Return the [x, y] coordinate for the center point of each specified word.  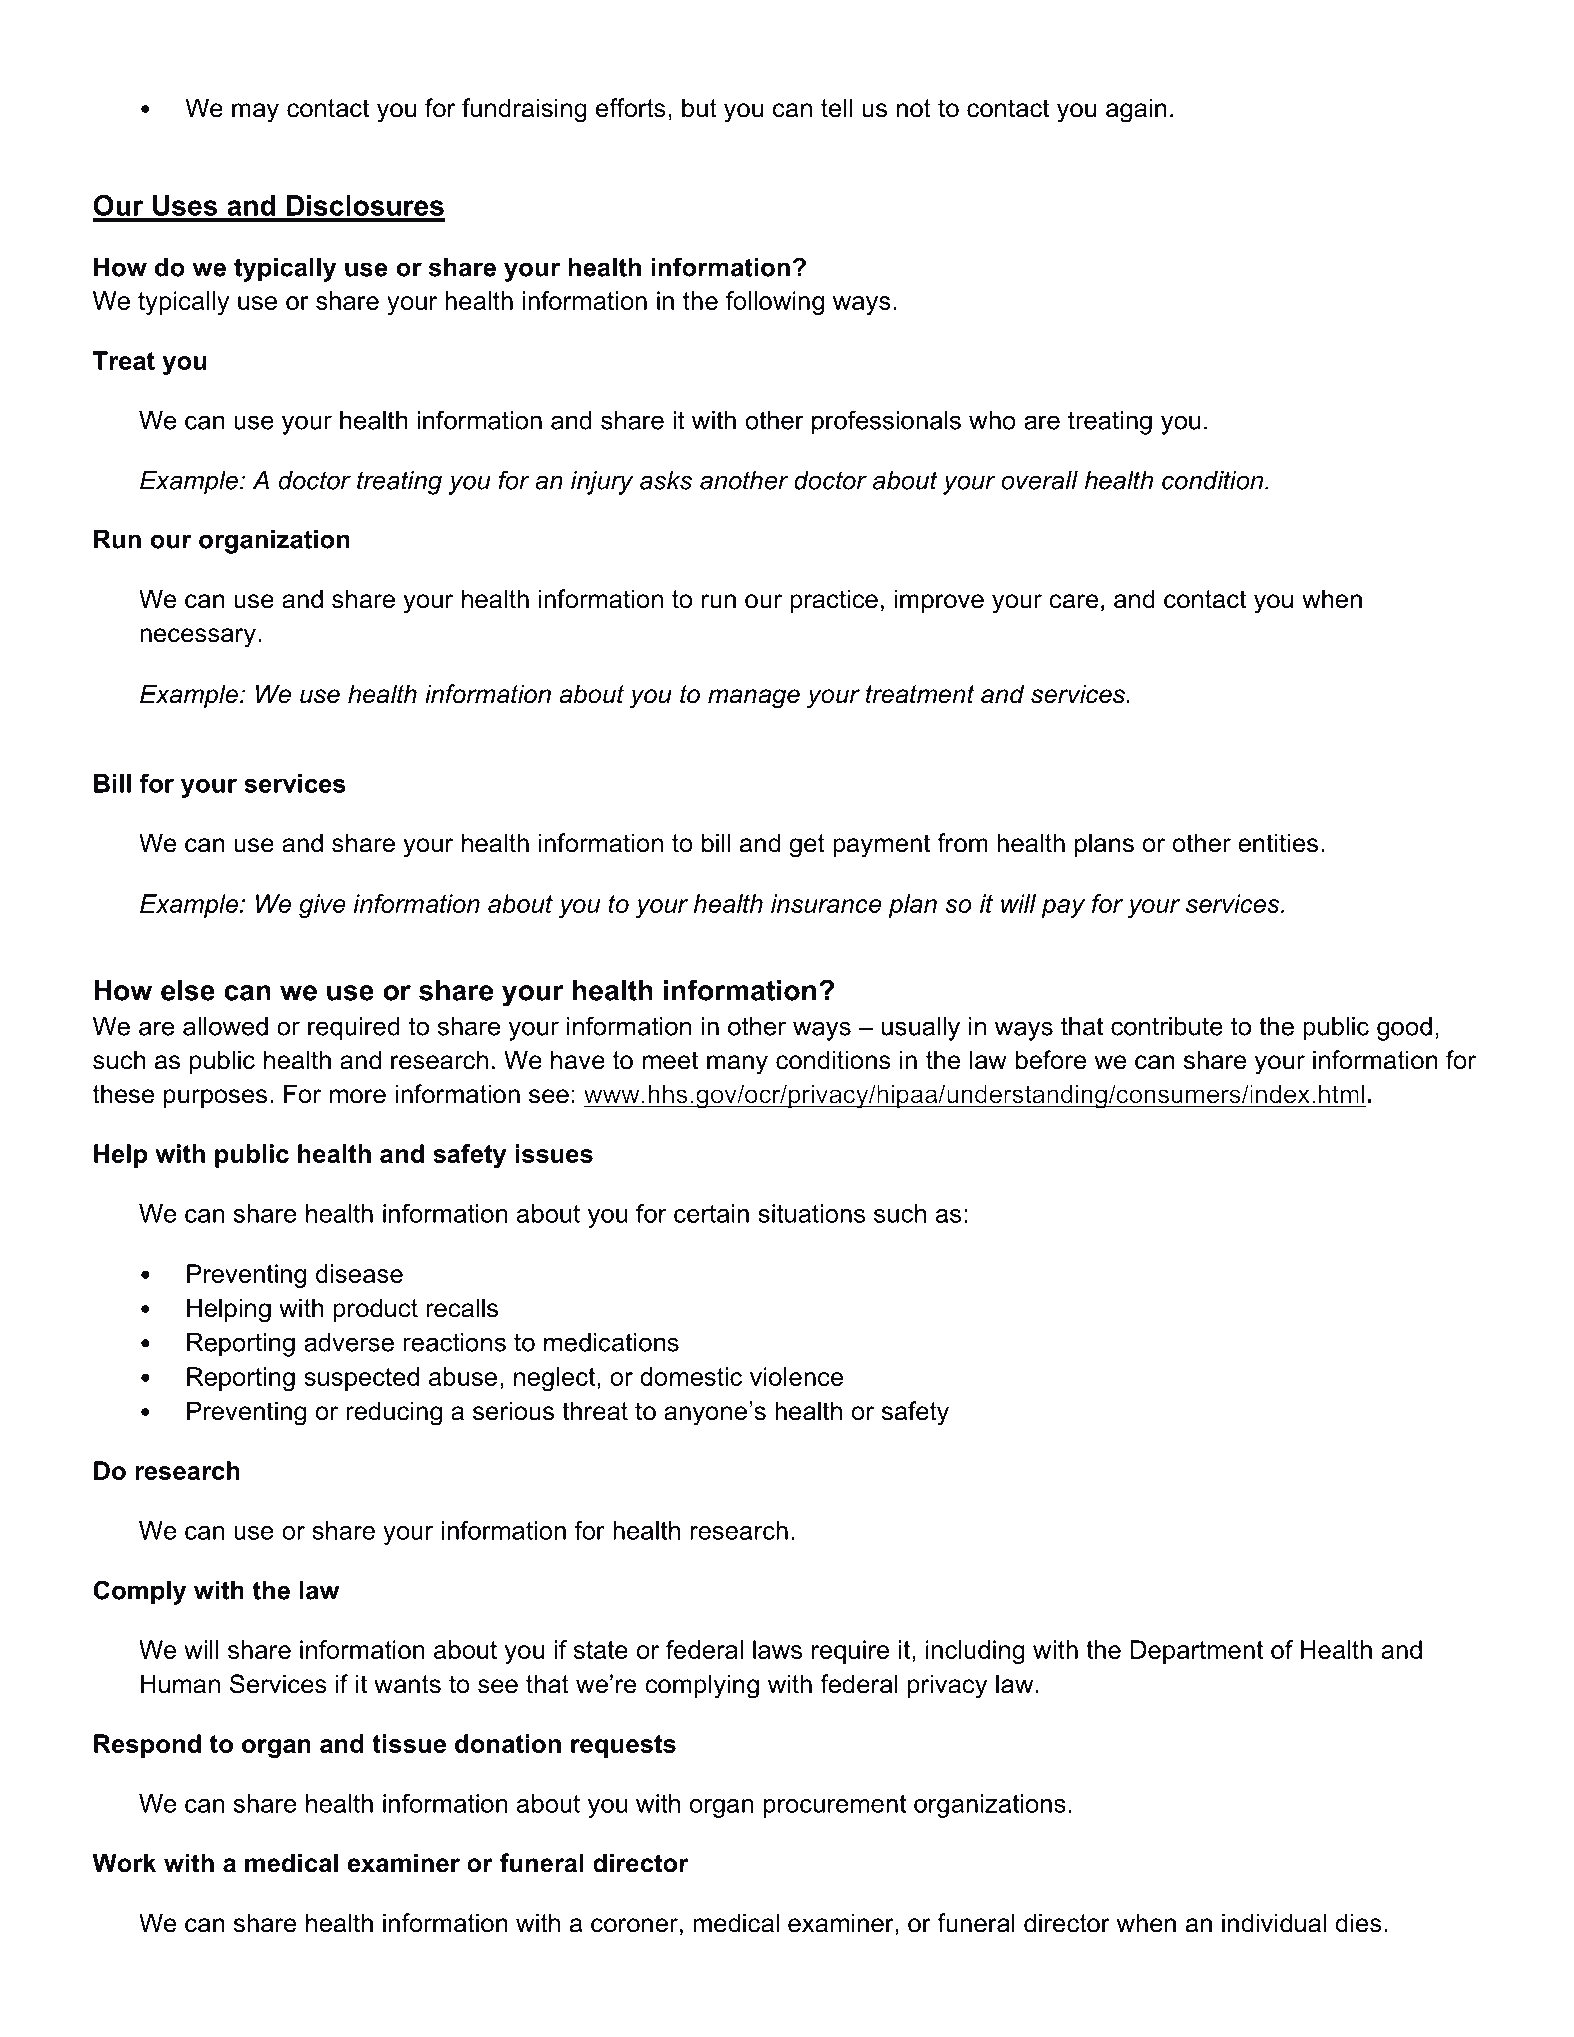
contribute [1167, 1026]
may [255, 113]
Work [124, 1863]
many [737, 1065]
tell [836, 108]
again [1136, 110]
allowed [225, 1026]
